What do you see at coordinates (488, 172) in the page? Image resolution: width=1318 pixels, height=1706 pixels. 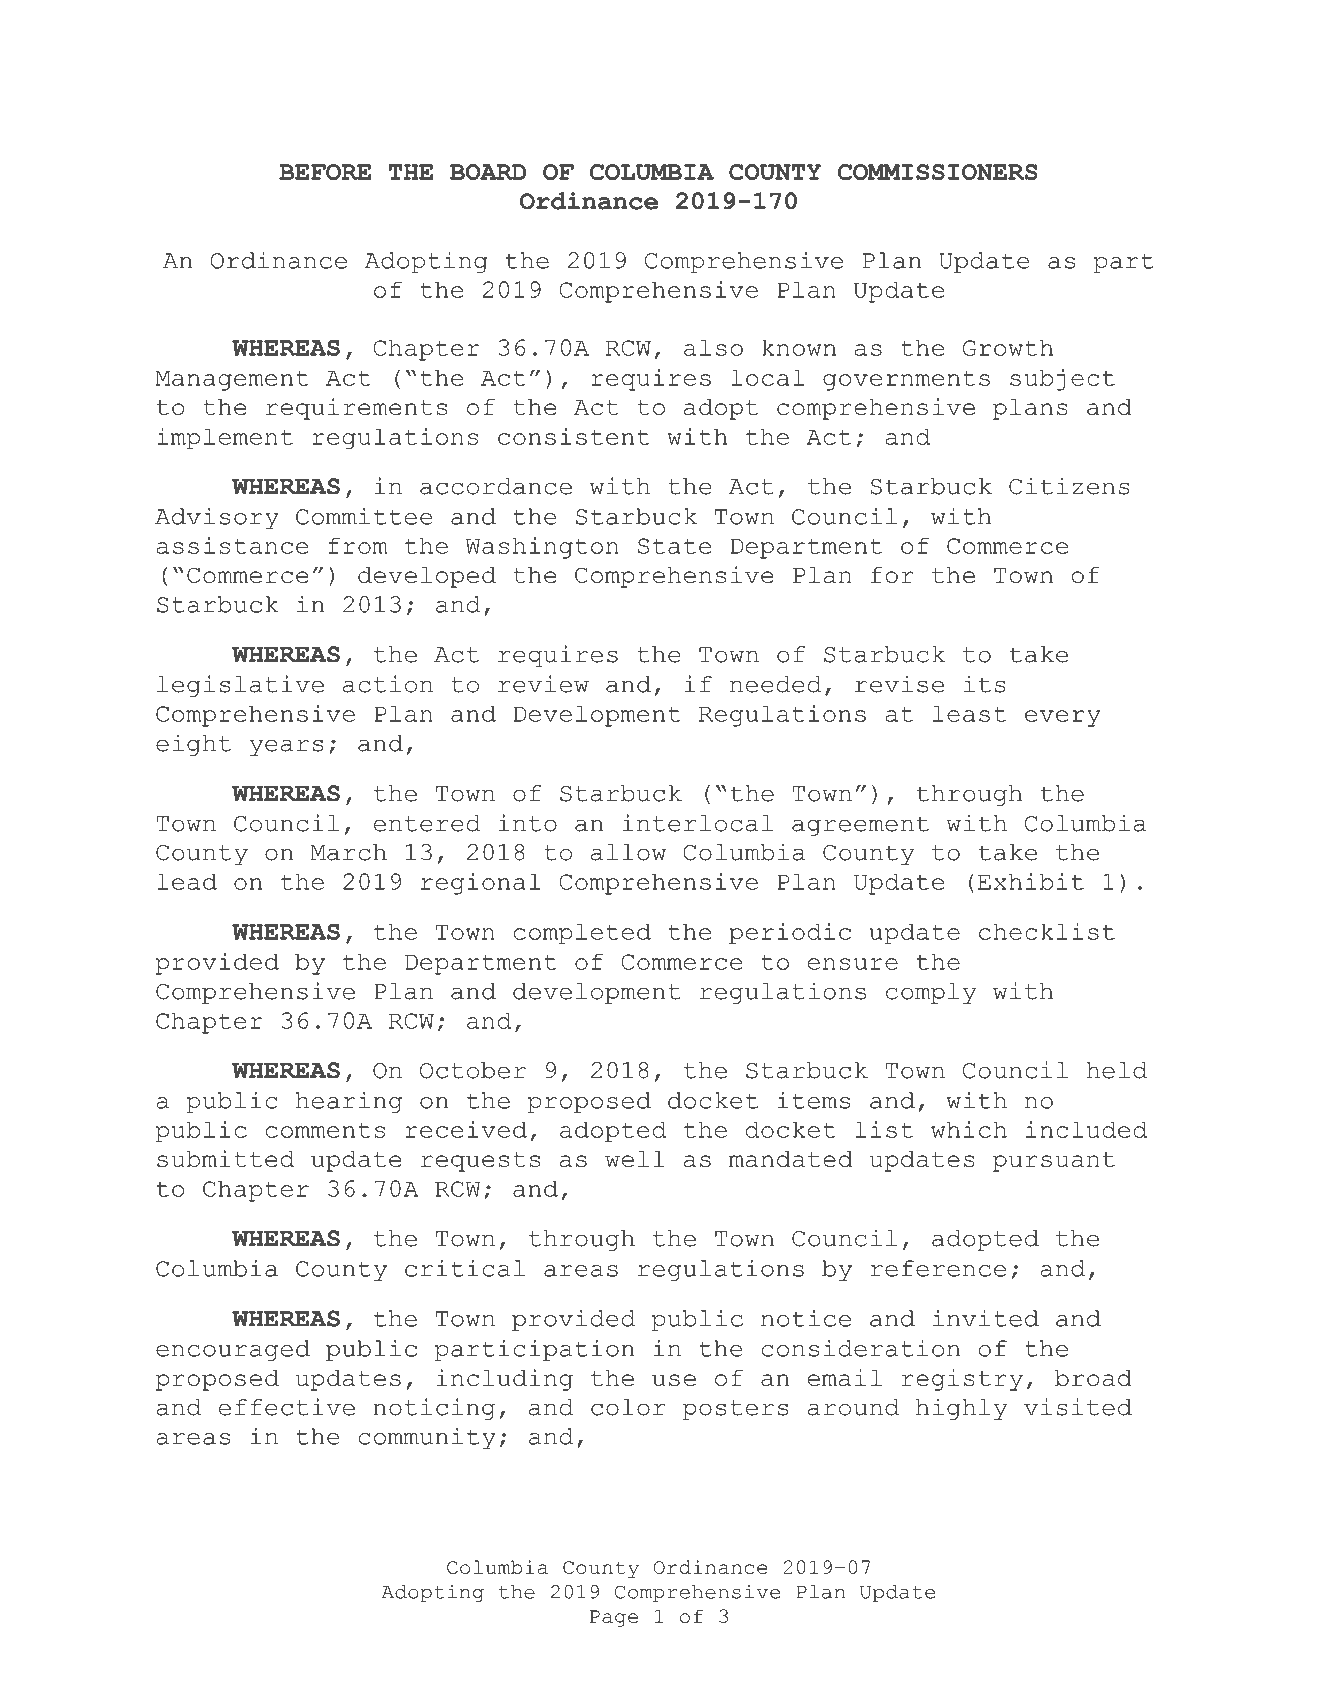 I see `BOARD` at bounding box center [488, 172].
